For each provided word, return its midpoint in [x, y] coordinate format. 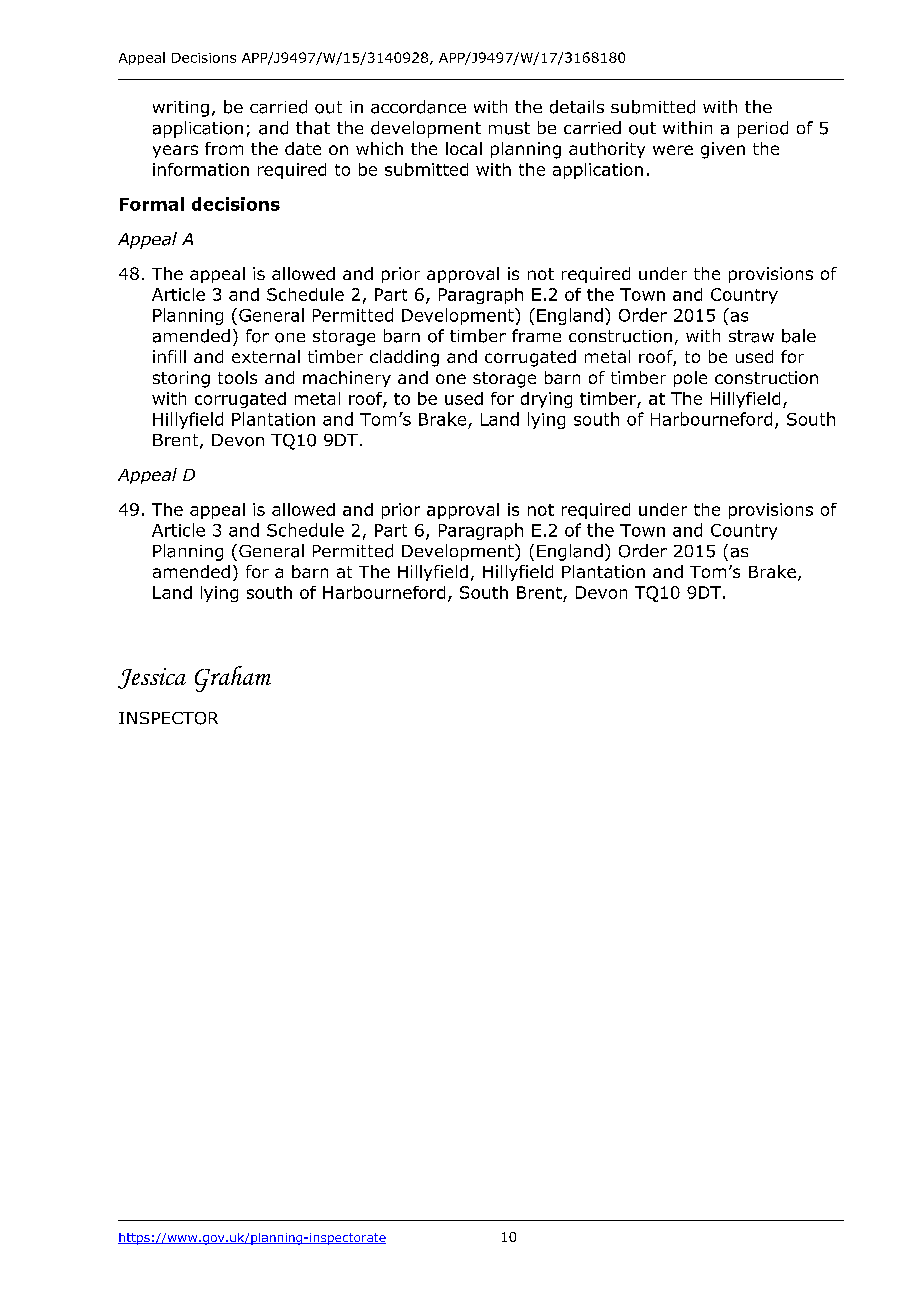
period [763, 129]
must [509, 128]
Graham [233, 679]
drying [546, 400]
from [224, 148]
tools [237, 377]
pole [690, 379]
